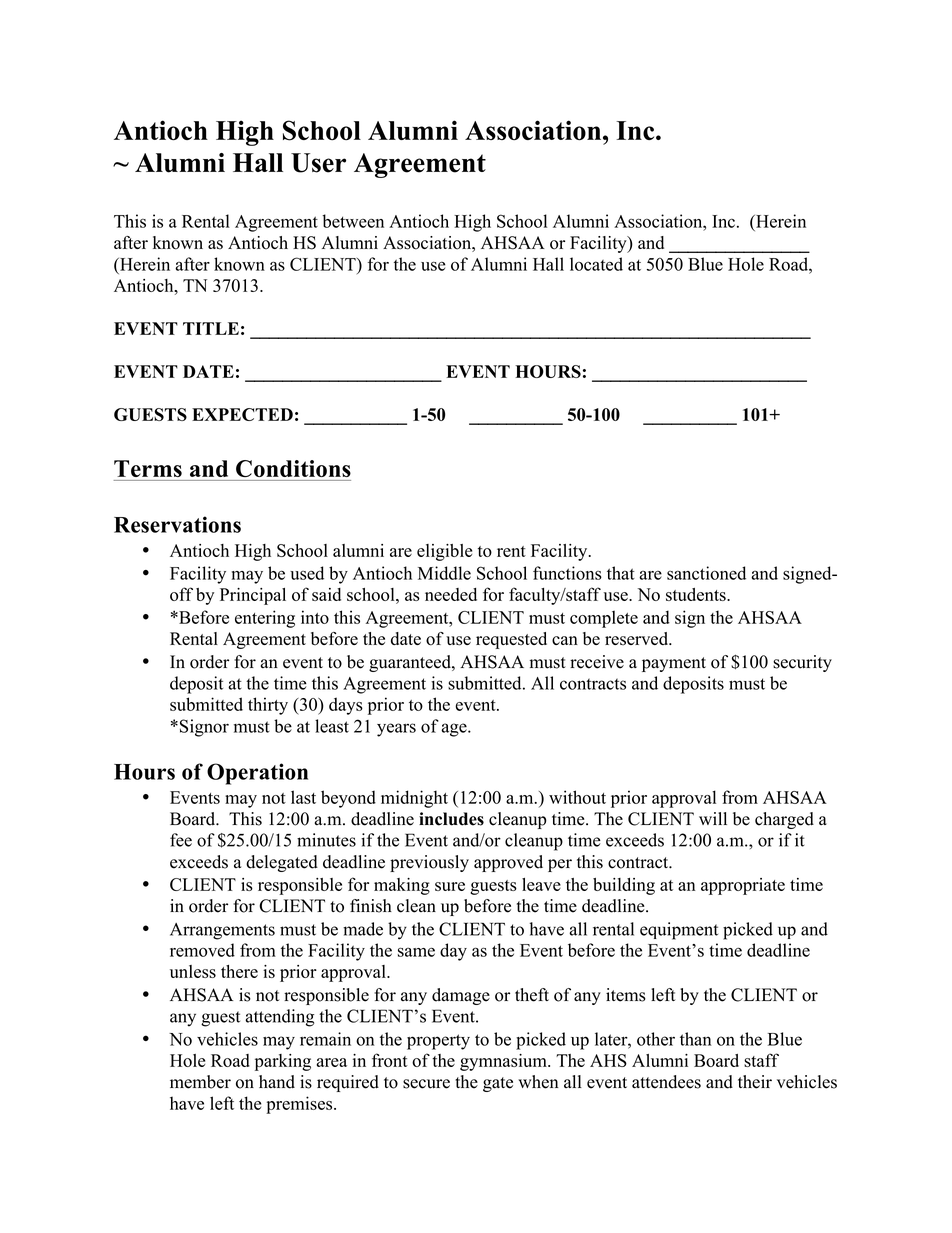  What do you see at coordinates (293, 468) in the screenshot?
I see `Conditions` at bounding box center [293, 468].
